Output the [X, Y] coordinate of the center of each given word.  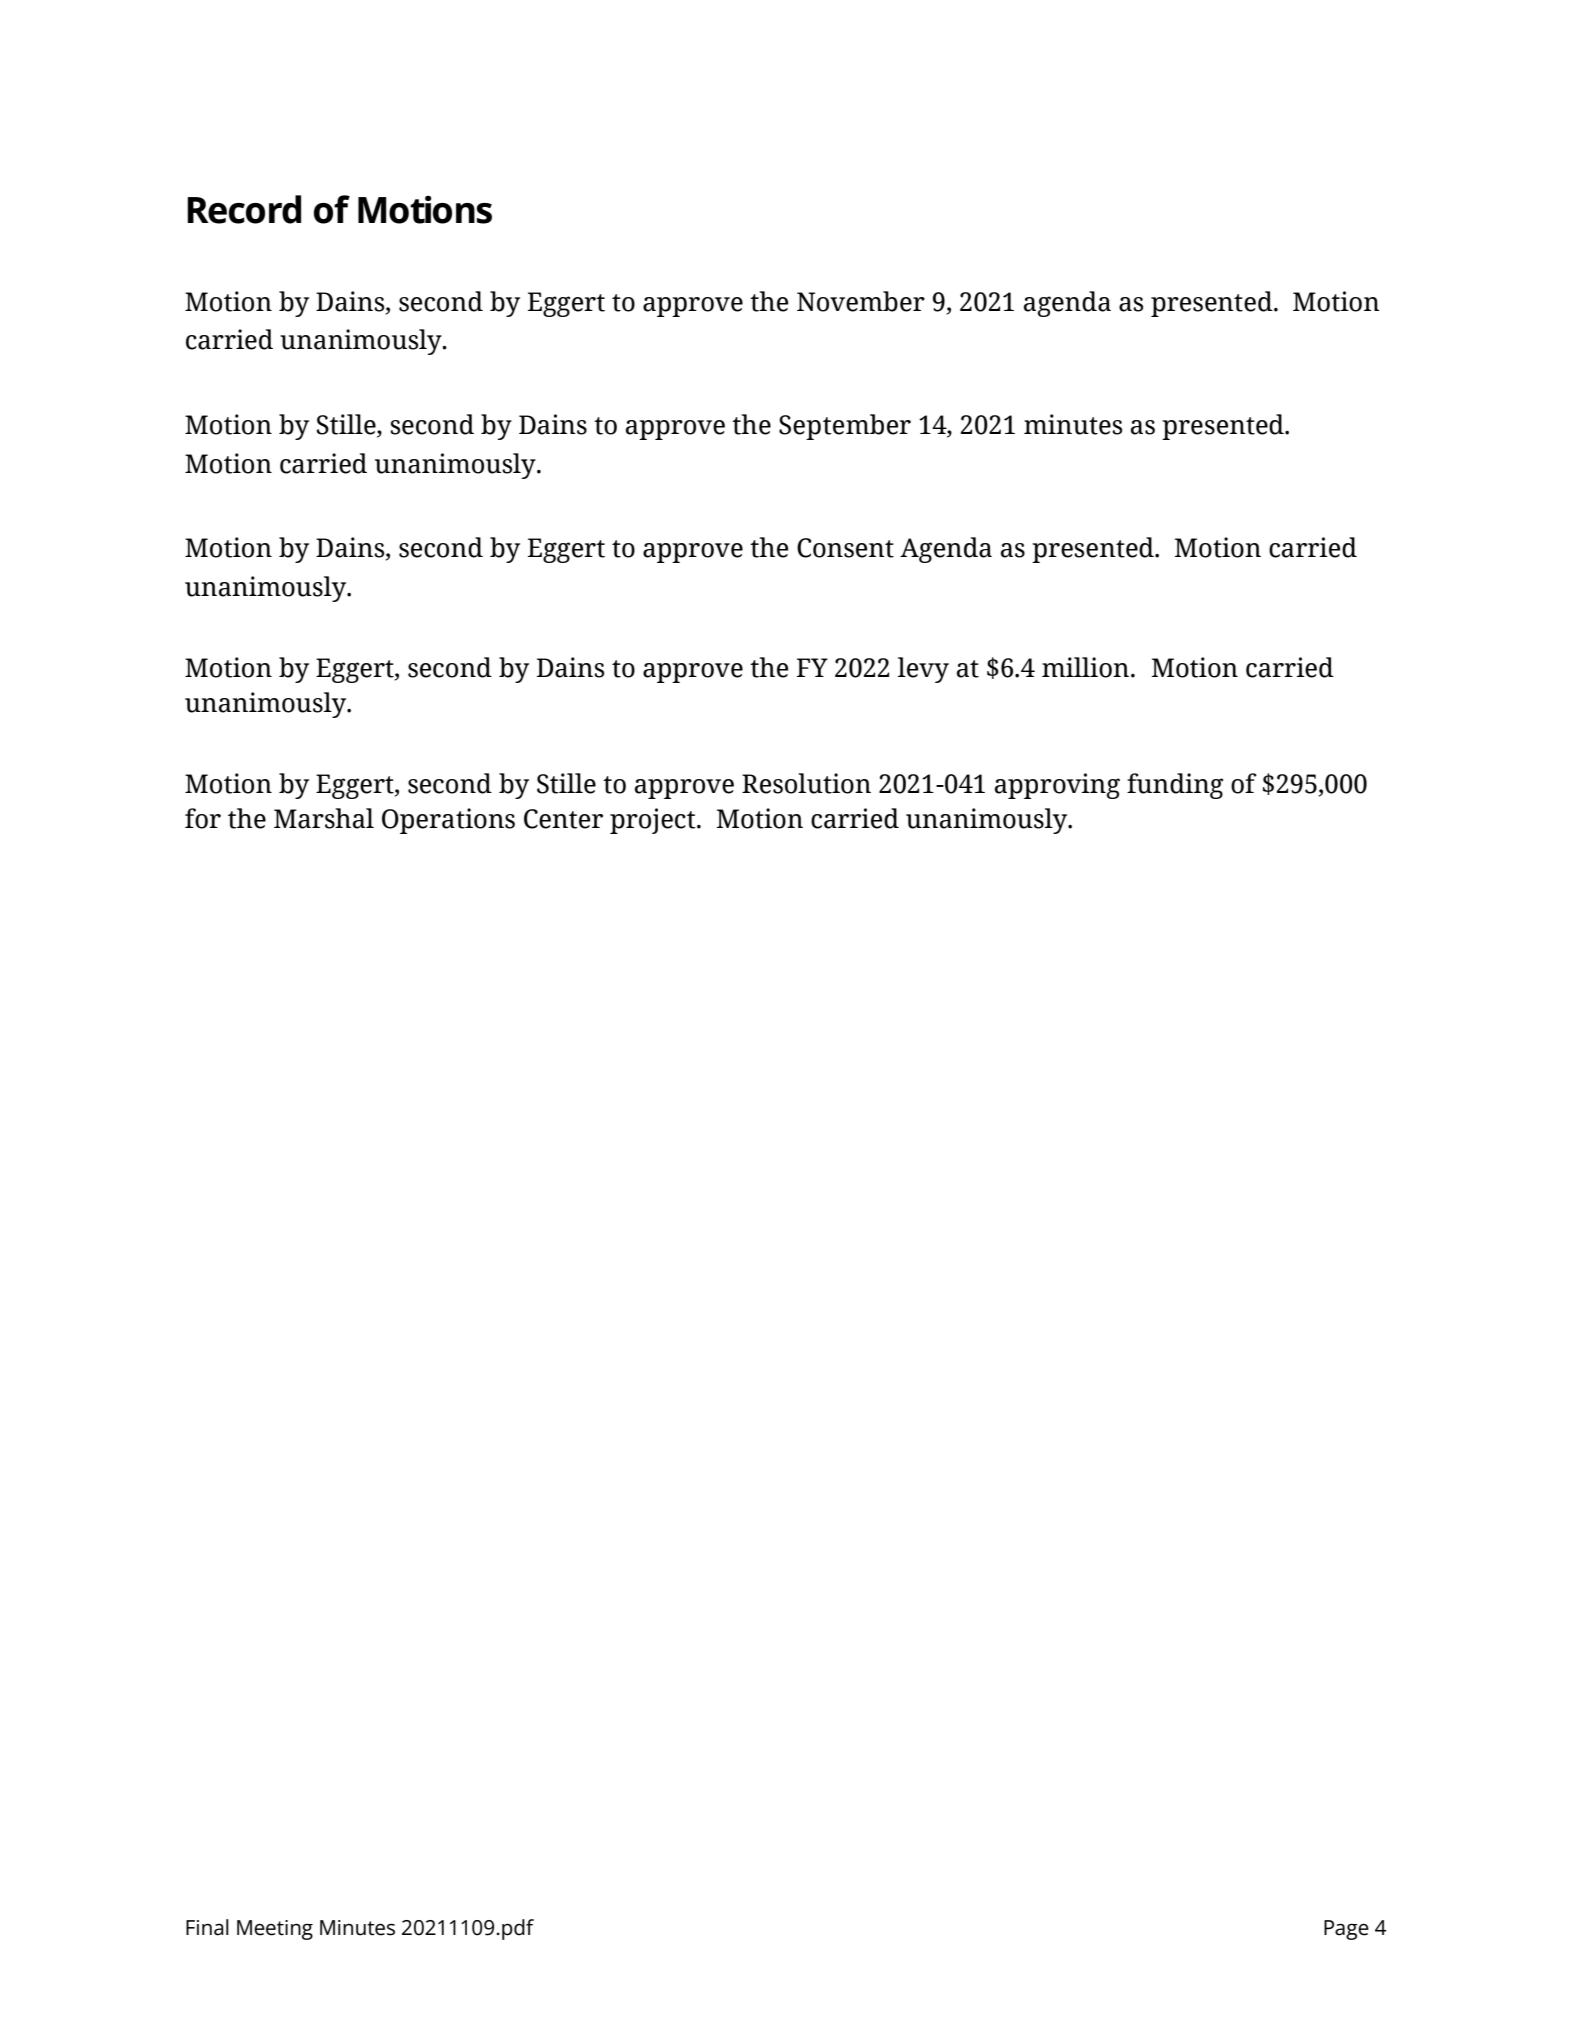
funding [1175, 786]
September [845, 427]
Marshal [324, 818]
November [861, 301]
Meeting [275, 1930]
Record [244, 209]
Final [207, 1927]
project [654, 821]
